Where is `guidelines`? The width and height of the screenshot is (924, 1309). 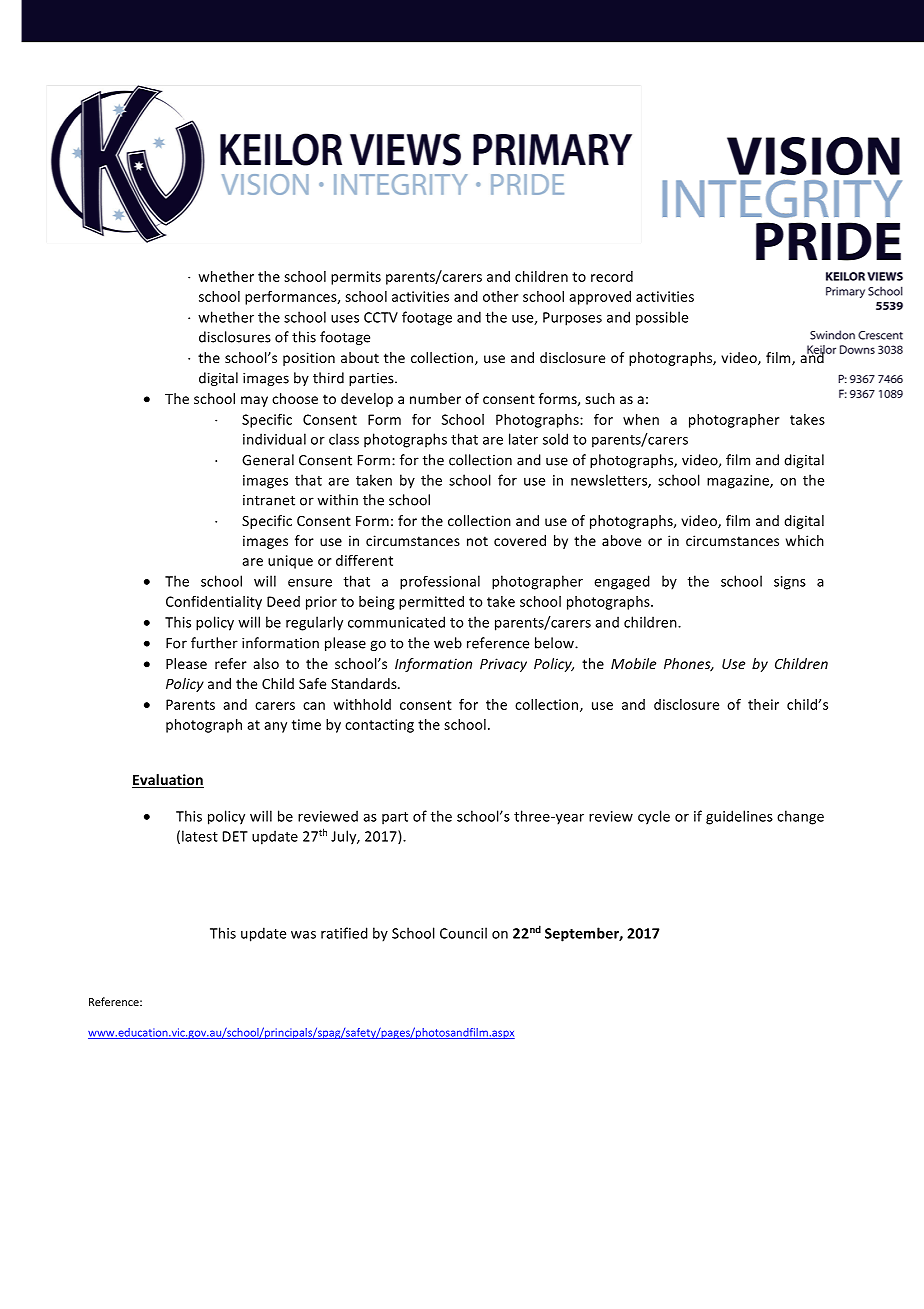
guidelines is located at coordinates (739, 817).
